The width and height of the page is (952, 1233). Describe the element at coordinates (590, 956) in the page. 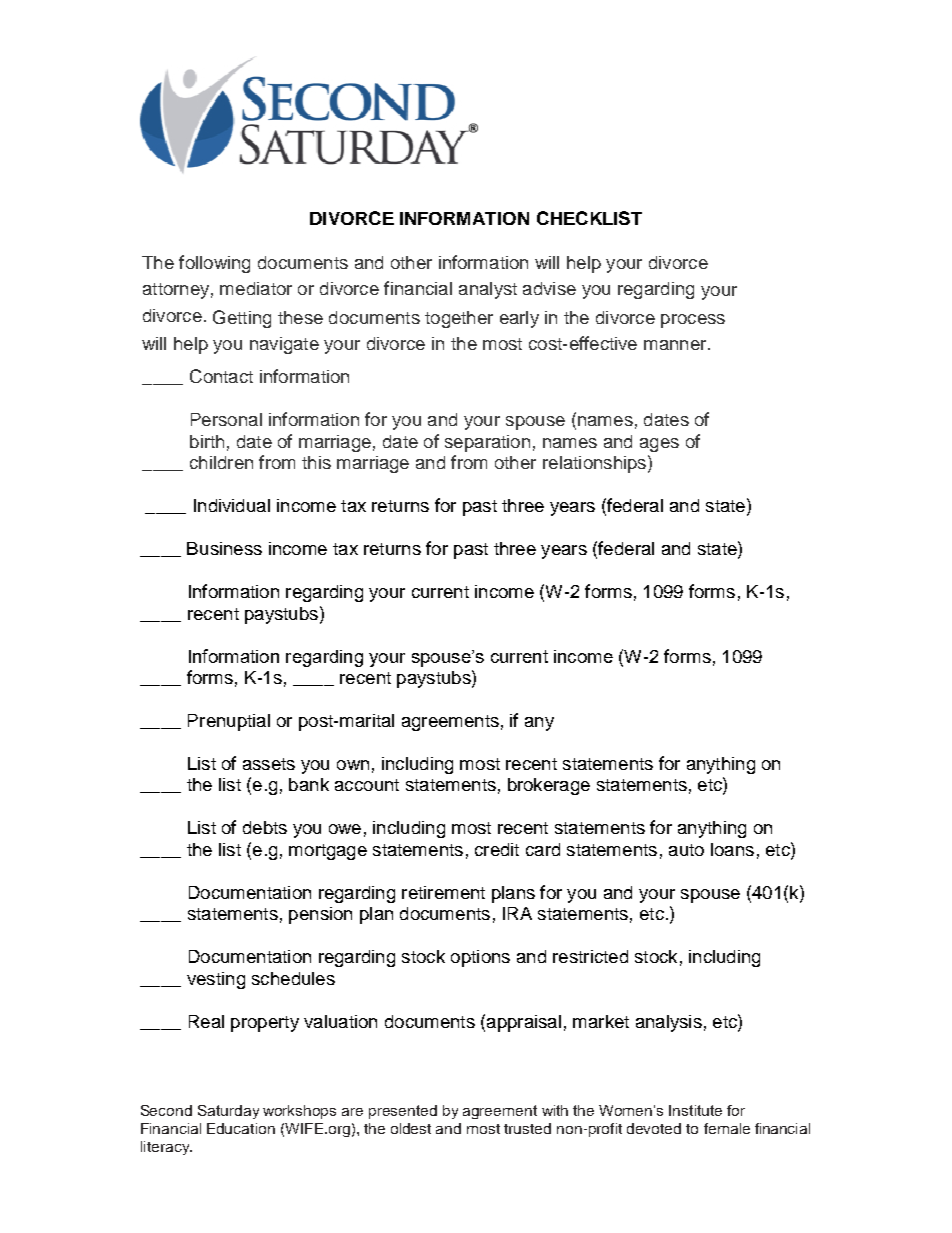

I see `restricted` at that location.
